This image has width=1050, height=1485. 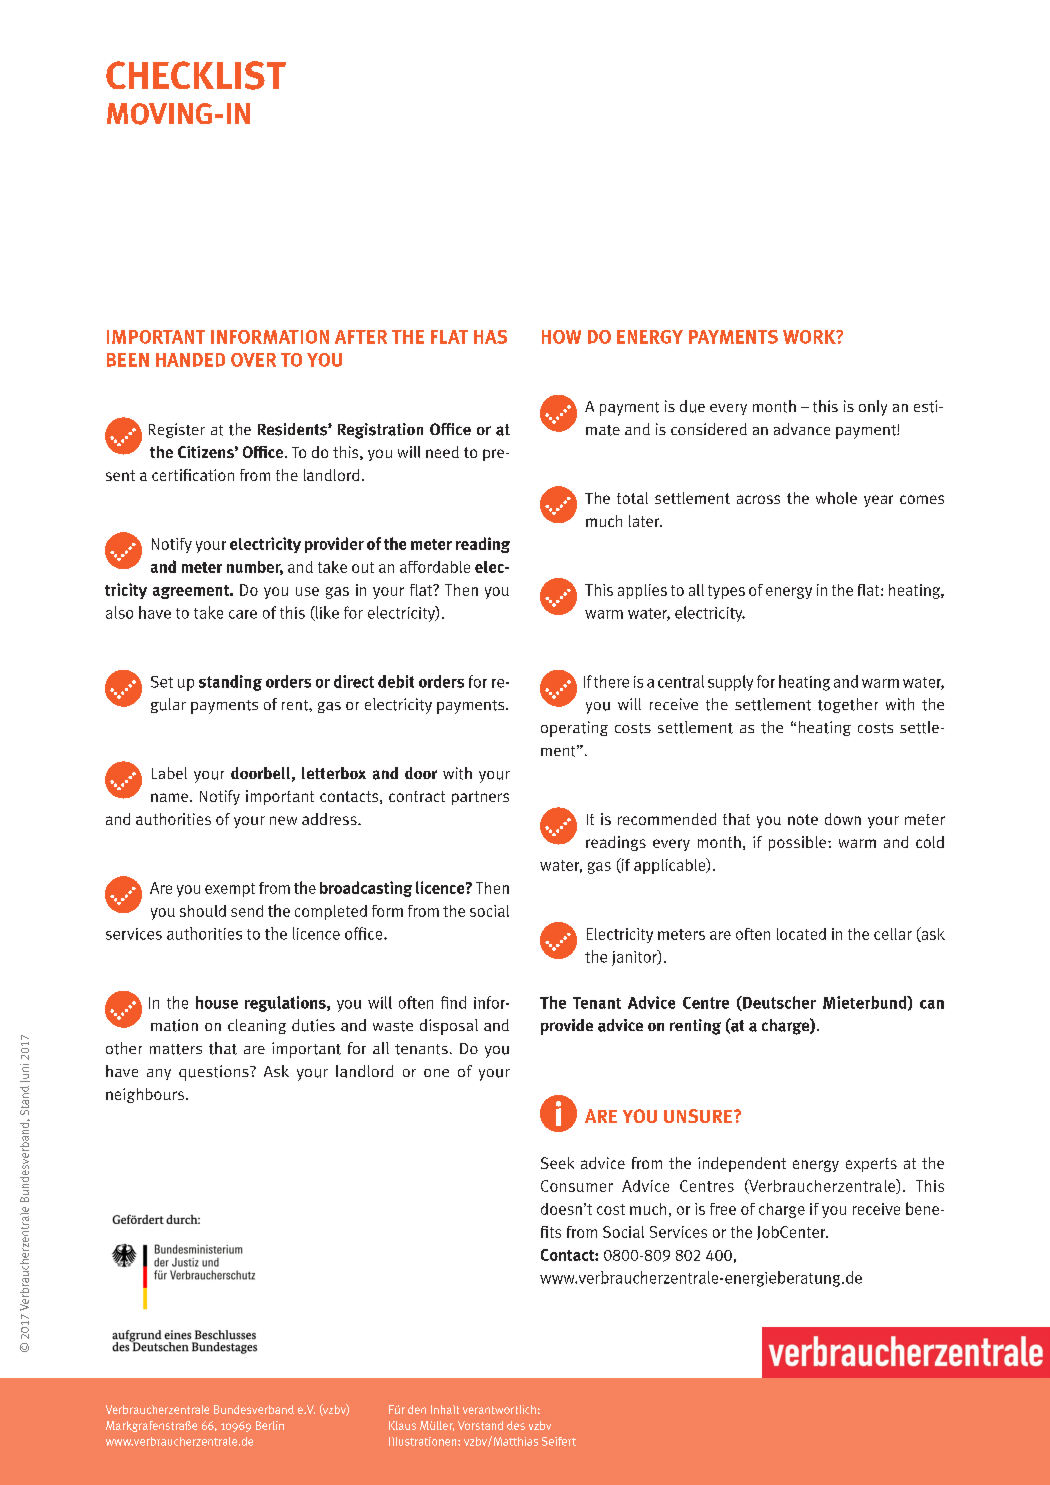 What do you see at coordinates (873, 408) in the image?
I see `only` at bounding box center [873, 408].
